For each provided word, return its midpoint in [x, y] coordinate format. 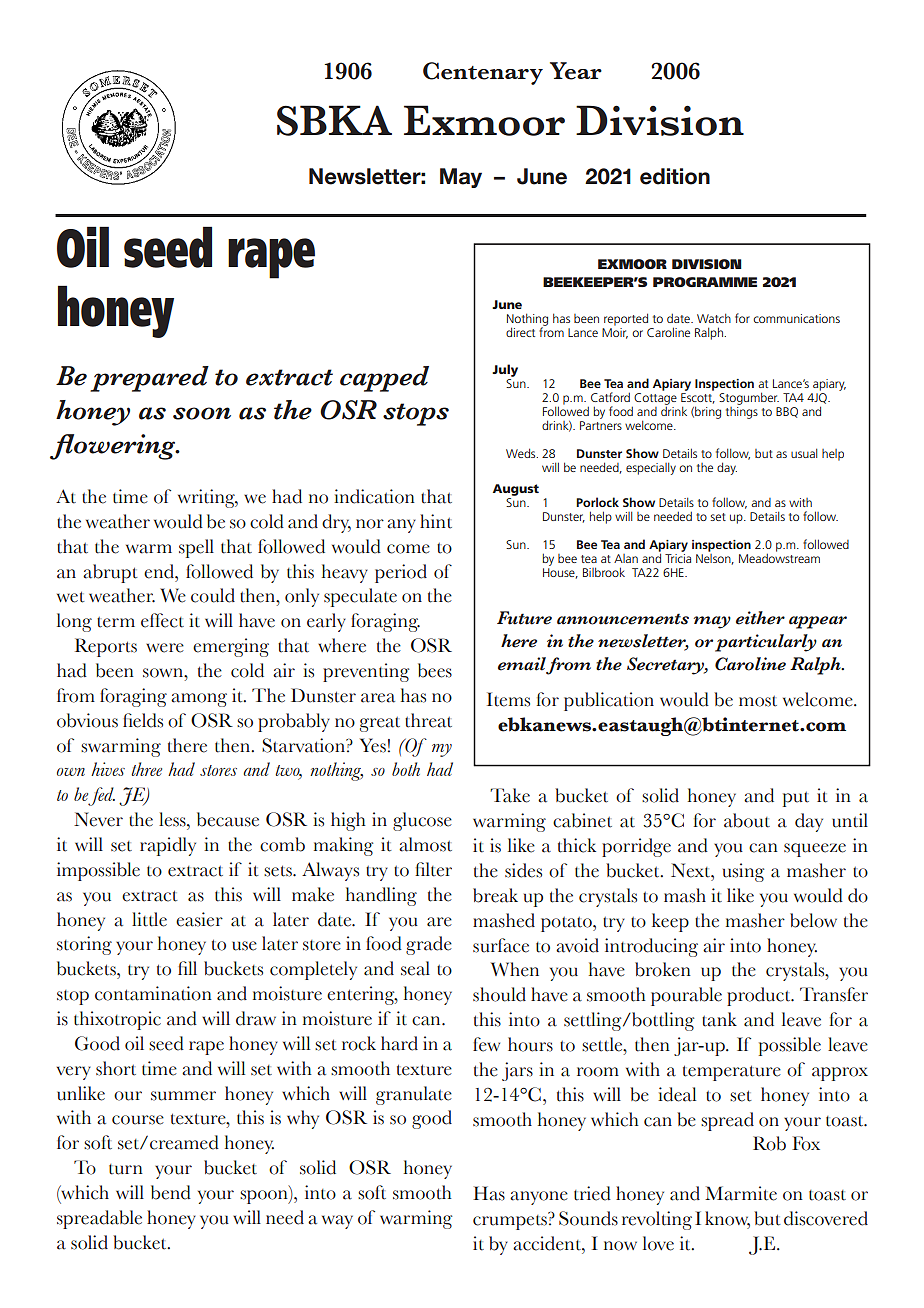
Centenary [483, 73]
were [165, 648]
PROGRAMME [705, 282]
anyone [539, 1198]
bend [171, 1192]
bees [435, 670]
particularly [766, 643]
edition [675, 176]
